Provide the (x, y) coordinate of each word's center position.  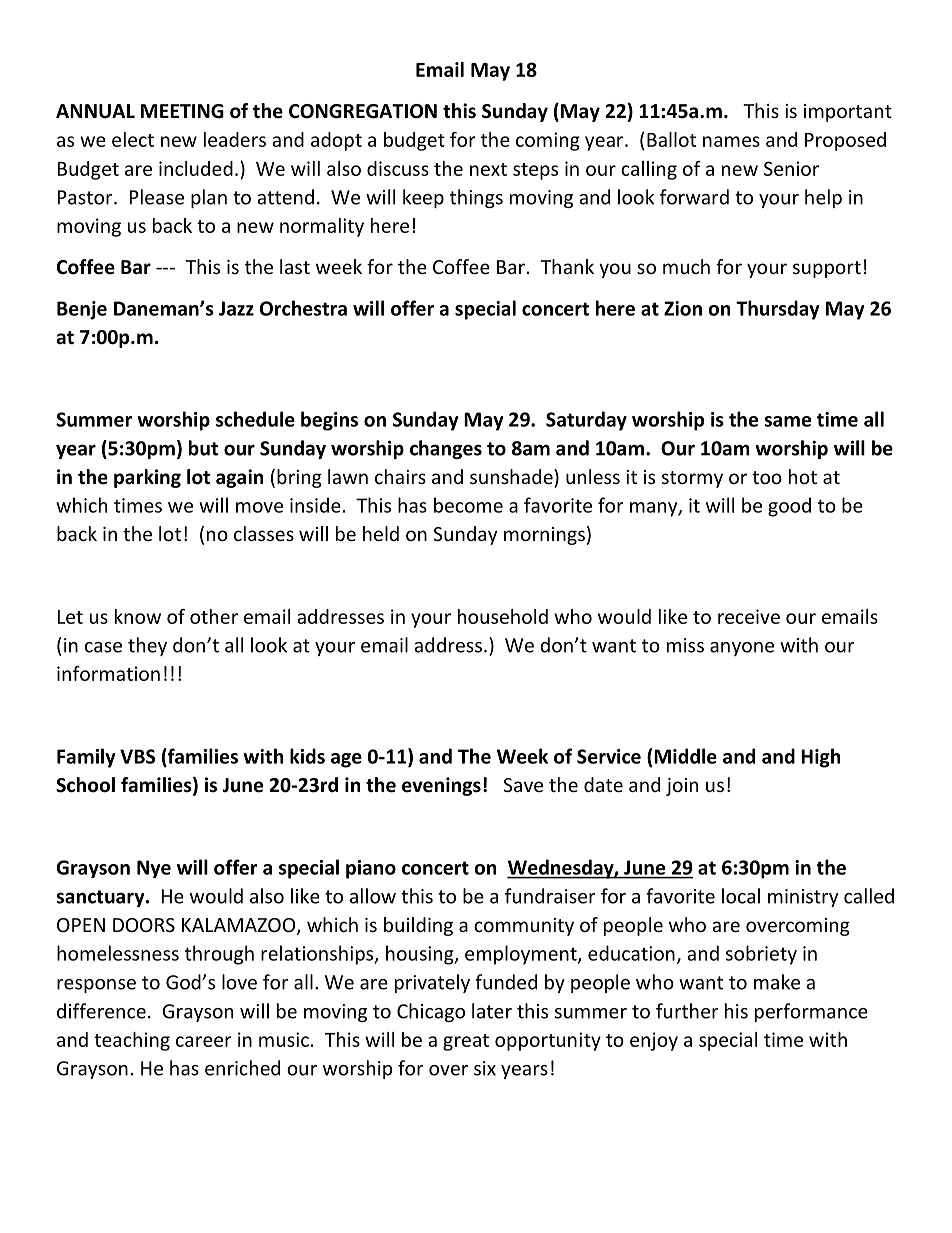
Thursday (778, 310)
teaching (132, 1041)
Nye (154, 869)
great (466, 1042)
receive (749, 616)
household (503, 616)
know (138, 616)
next (488, 169)
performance (811, 1012)
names (731, 141)
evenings (441, 786)
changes (446, 449)
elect (133, 139)
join (682, 787)
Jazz (236, 308)
